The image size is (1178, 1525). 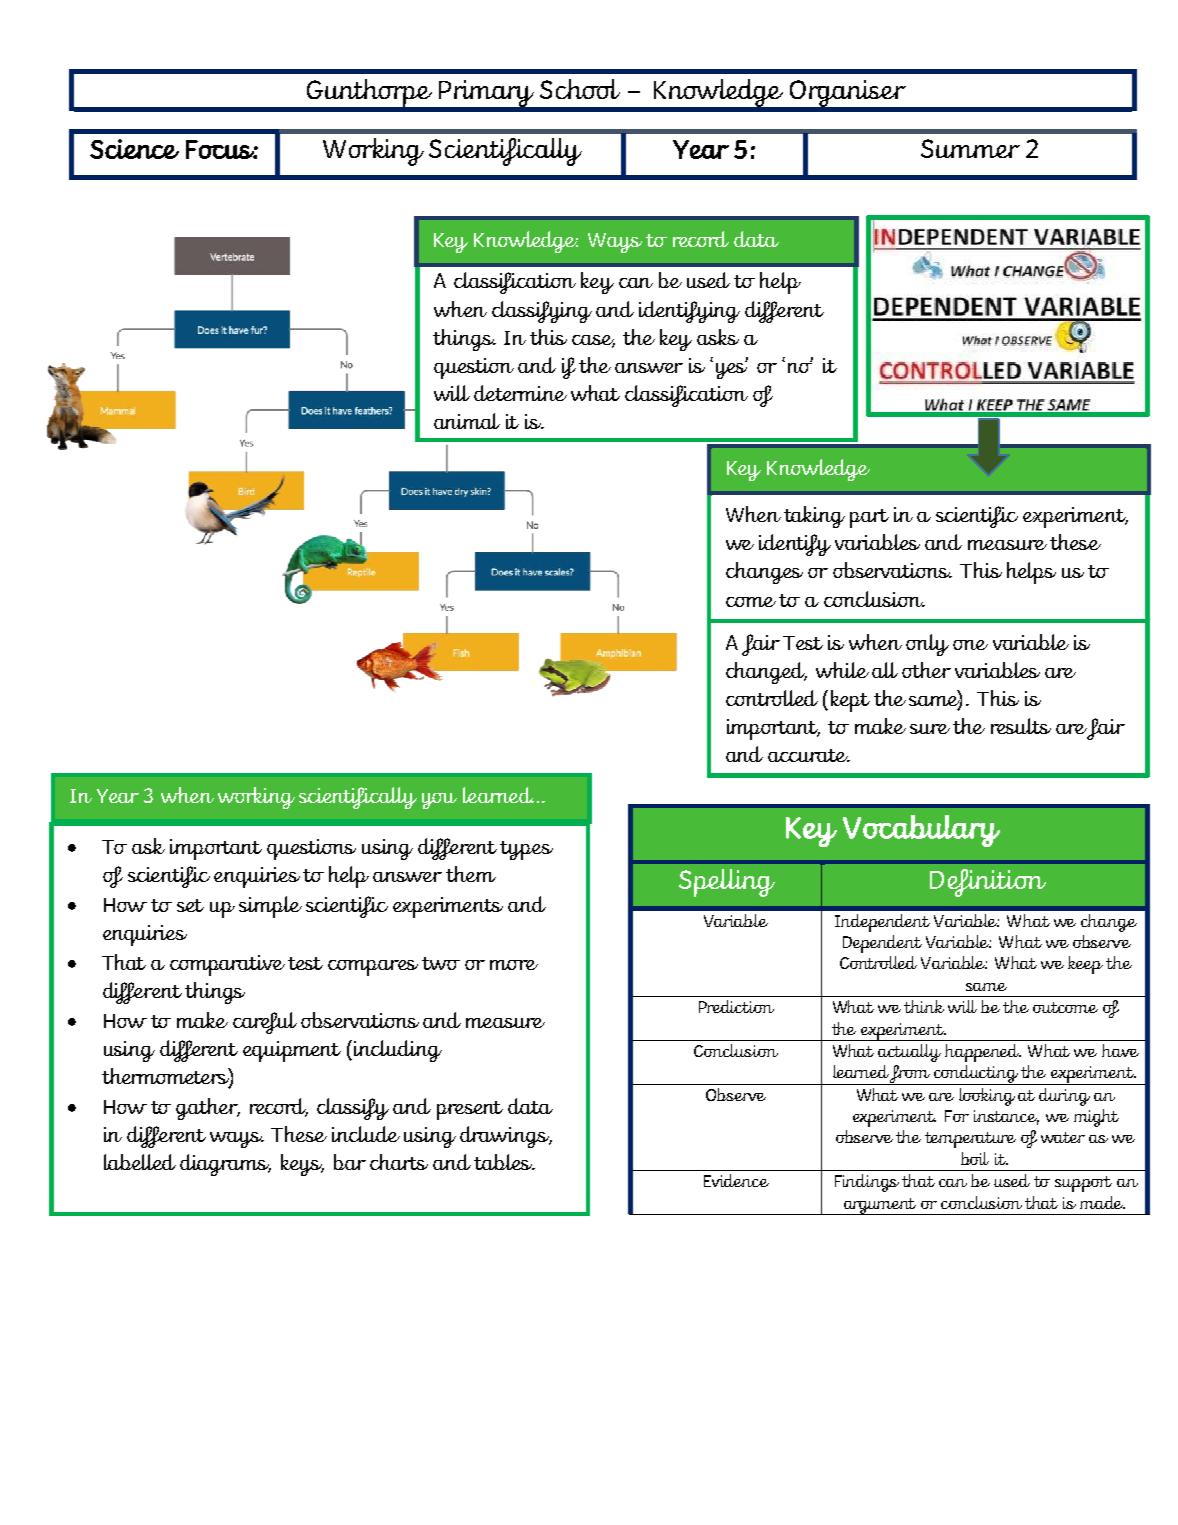 I want to click on simple, so click(x=270, y=907).
